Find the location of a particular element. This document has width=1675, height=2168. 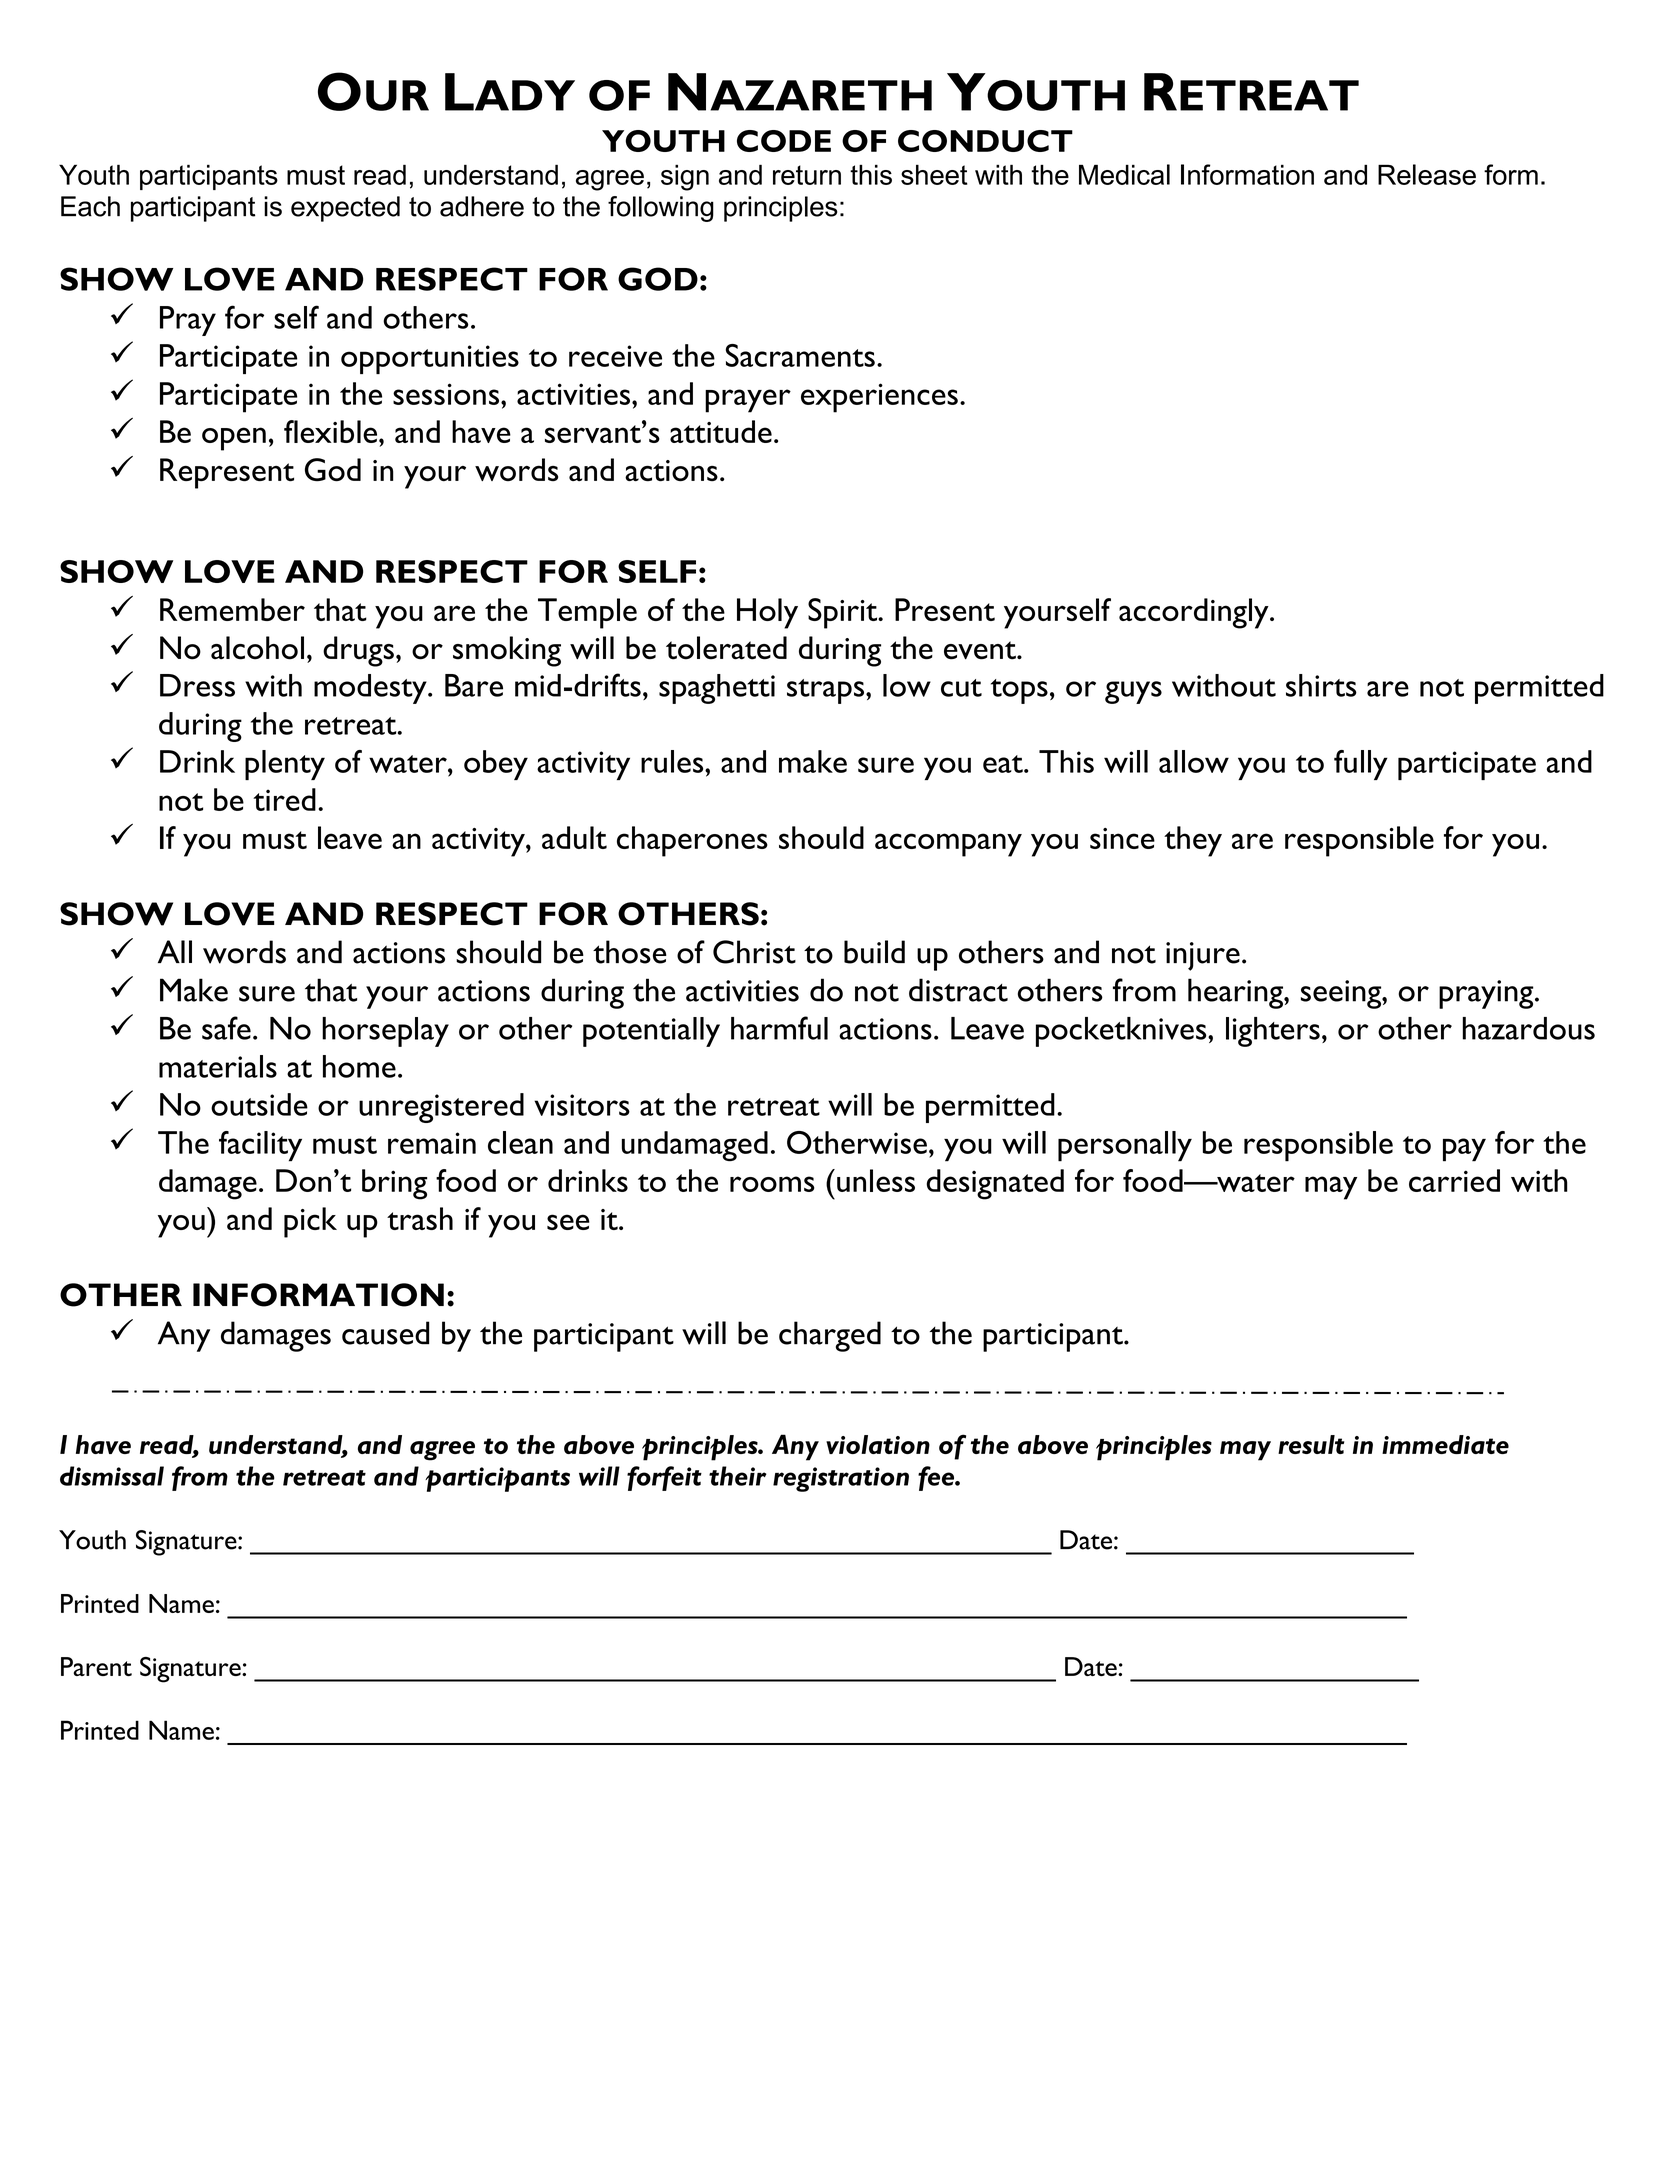

Release is located at coordinates (1427, 174).
